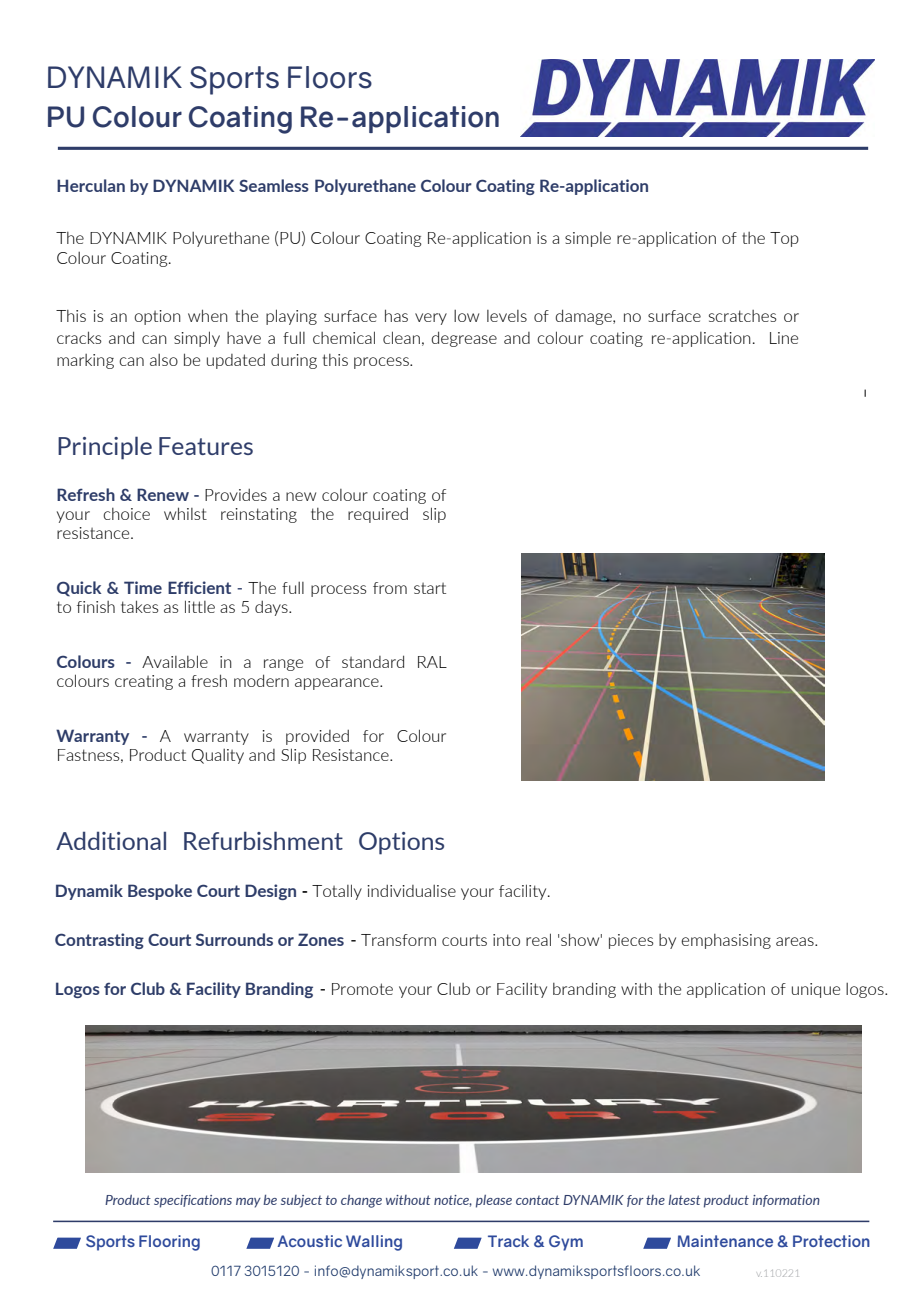  Describe the element at coordinates (163, 494) in the screenshot. I see `Renew` at that location.
